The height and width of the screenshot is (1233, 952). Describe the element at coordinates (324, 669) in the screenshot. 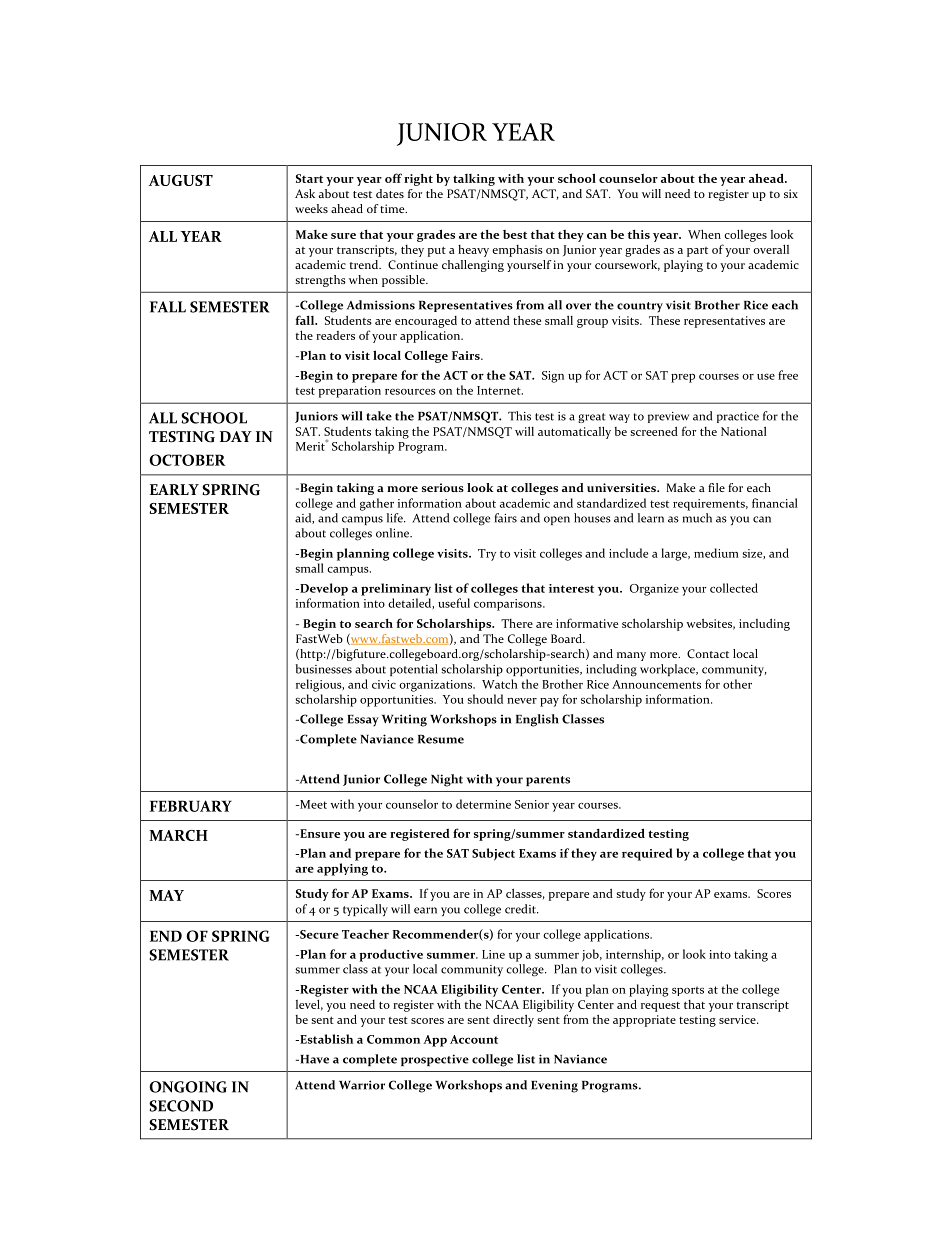

I see `businesses` at that location.
